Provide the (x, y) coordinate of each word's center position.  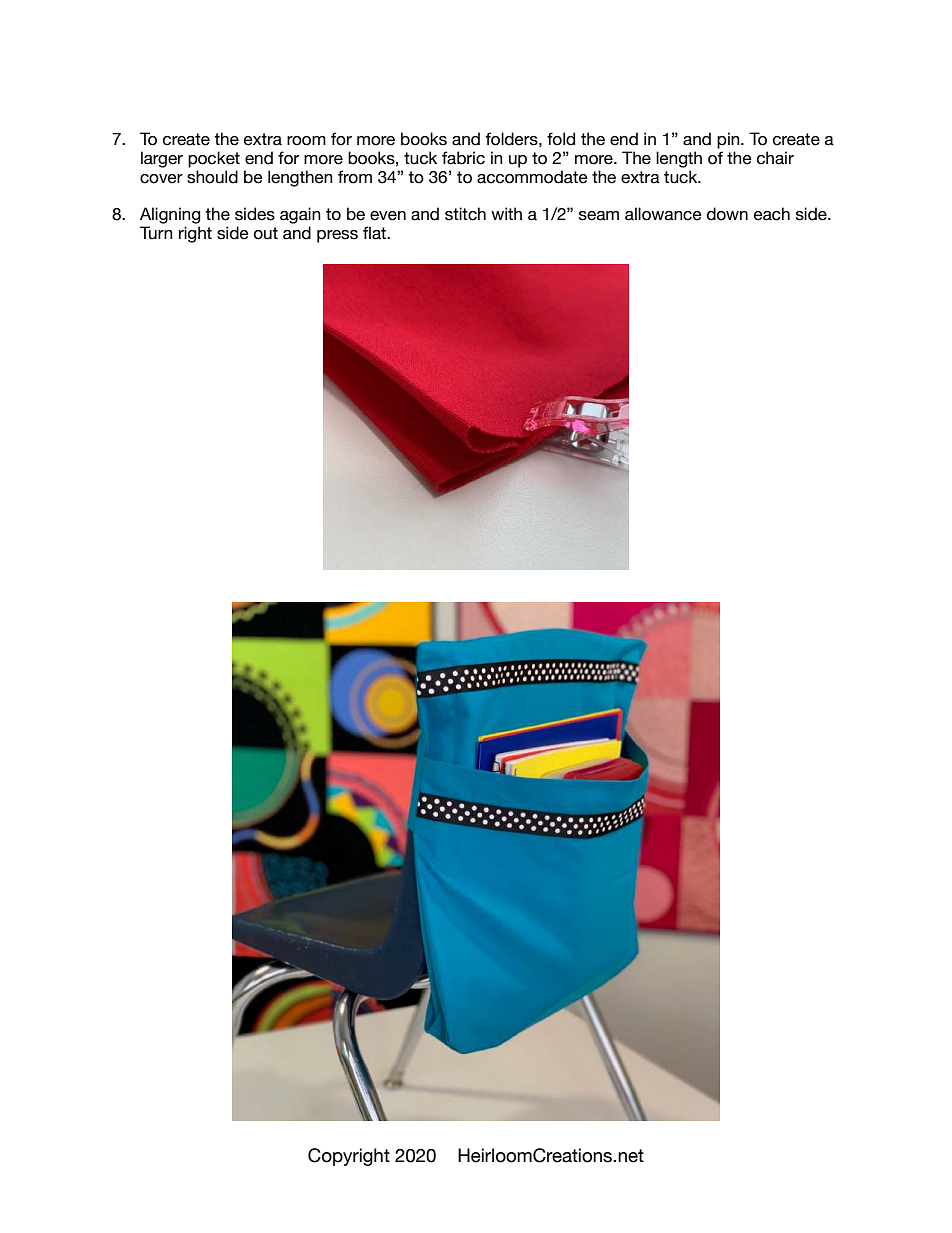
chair (775, 158)
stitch (465, 214)
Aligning (170, 215)
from (355, 177)
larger (162, 159)
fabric (463, 158)
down (727, 214)
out (266, 233)
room (306, 141)
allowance (663, 214)
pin (729, 140)
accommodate (532, 177)
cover (161, 179)
